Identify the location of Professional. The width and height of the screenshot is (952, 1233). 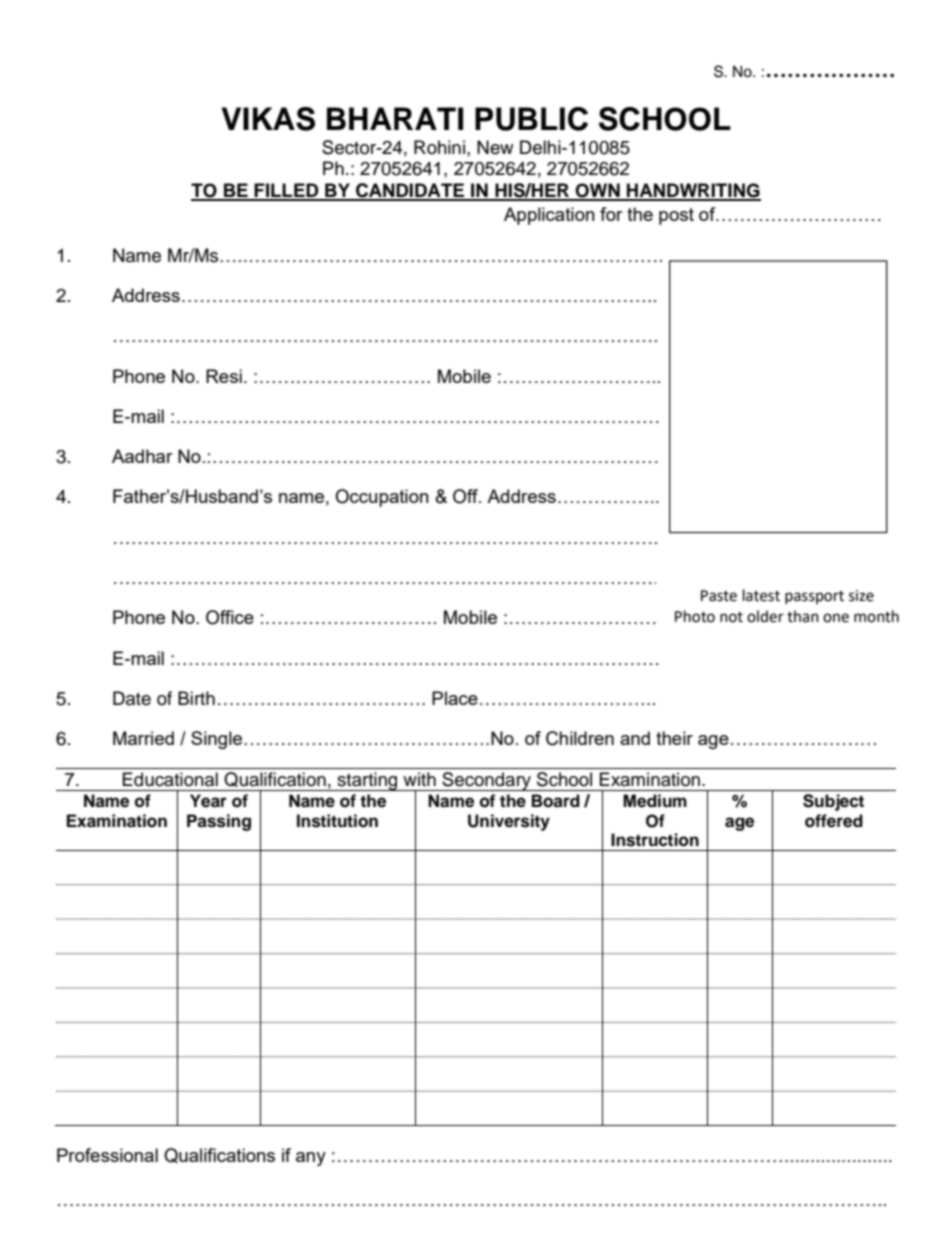
(107, 1155).
